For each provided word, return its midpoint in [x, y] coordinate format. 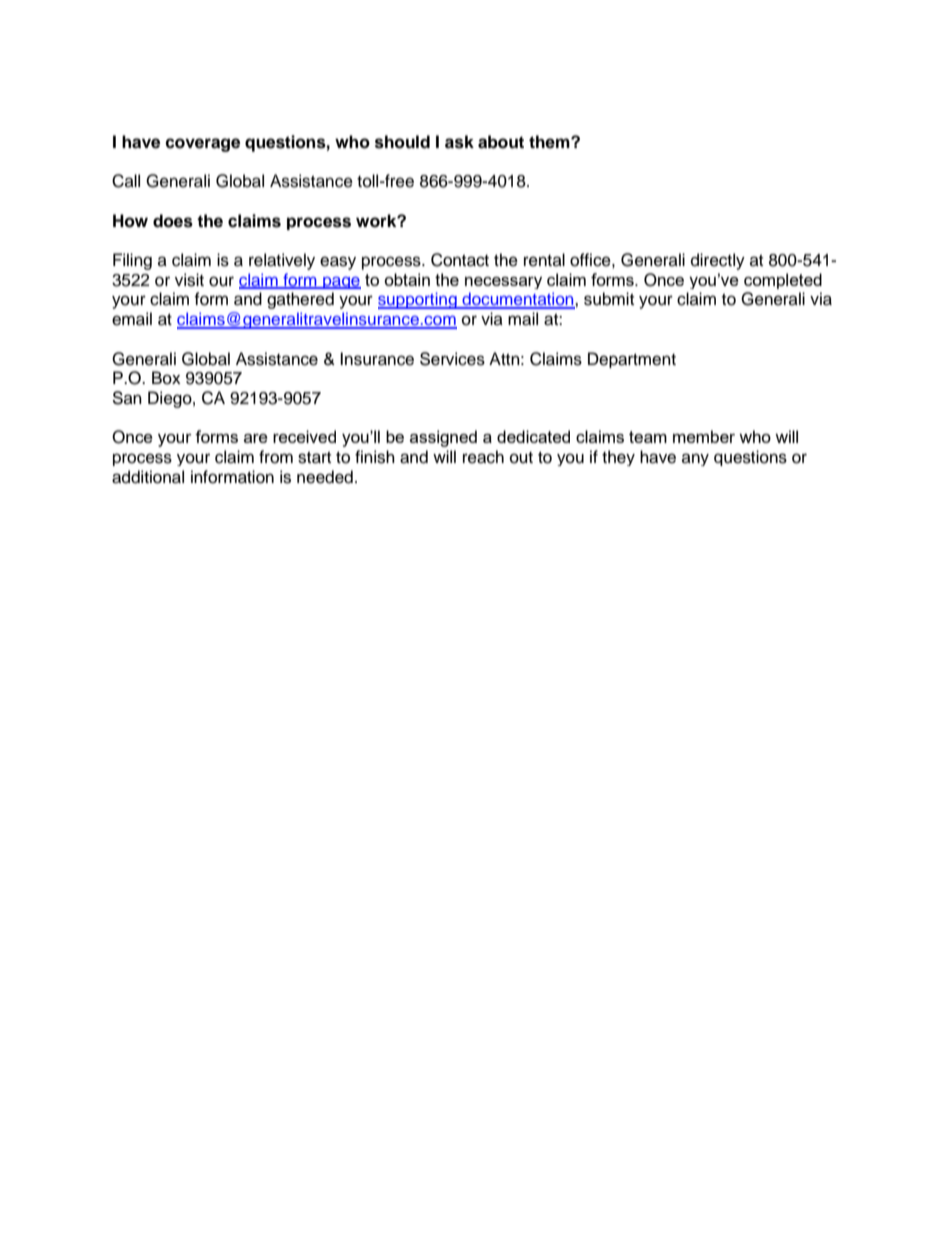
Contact [460, 260]
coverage [202, 145]
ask [459, 142]
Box [166, 378]
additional [148, 477]
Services [452, 359]
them [550, 142]
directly [718, 261]
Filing [132, 261]
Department [632, 360]
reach [483, 457]
